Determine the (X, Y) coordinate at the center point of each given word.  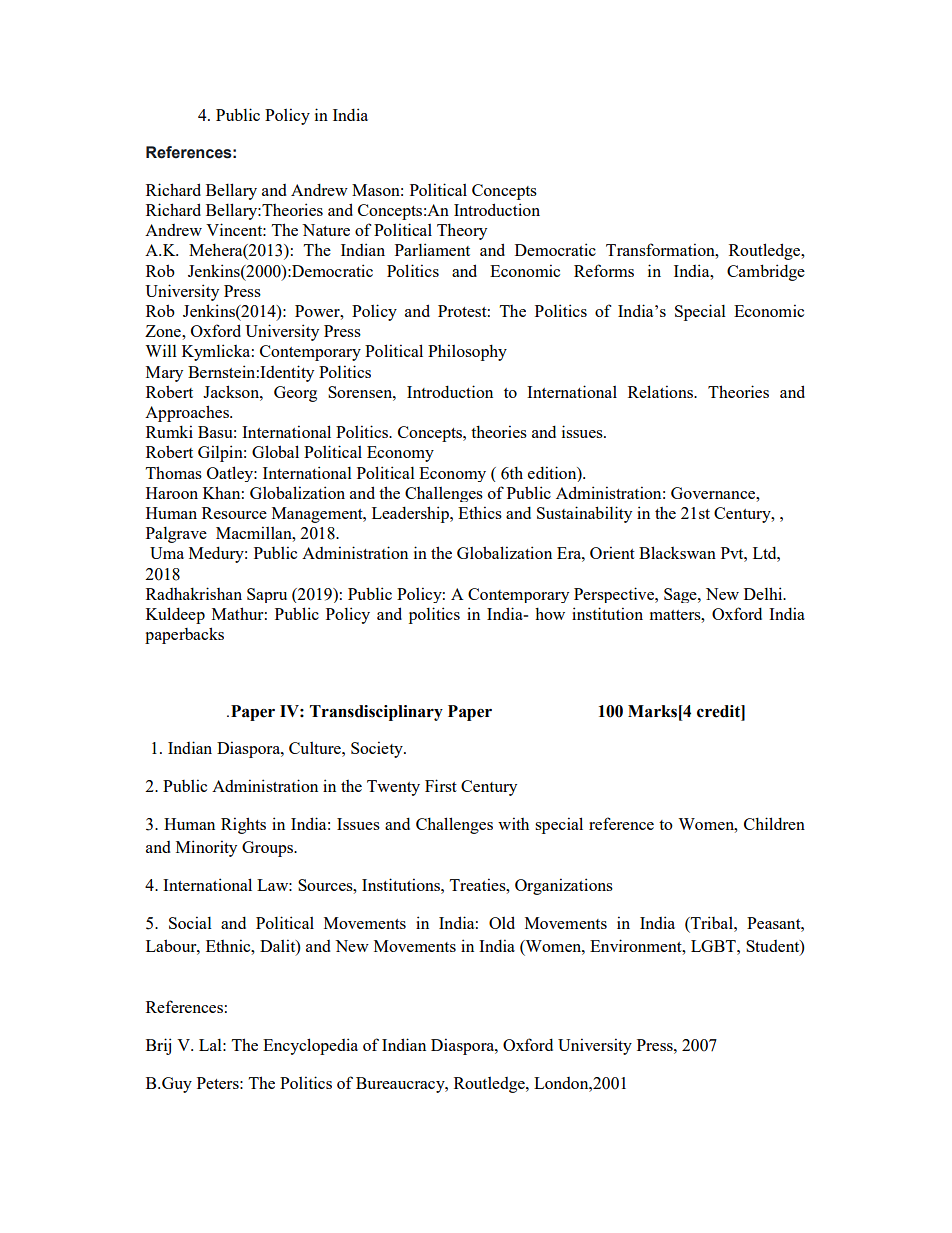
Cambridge (766, 272)
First (441, 785)
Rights (243, 825)
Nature (326, 230)
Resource (234, 513)
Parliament (432, 249)
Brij (158, 1046)
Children (774, 823)
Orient (612, 552)
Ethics (480, 512)
